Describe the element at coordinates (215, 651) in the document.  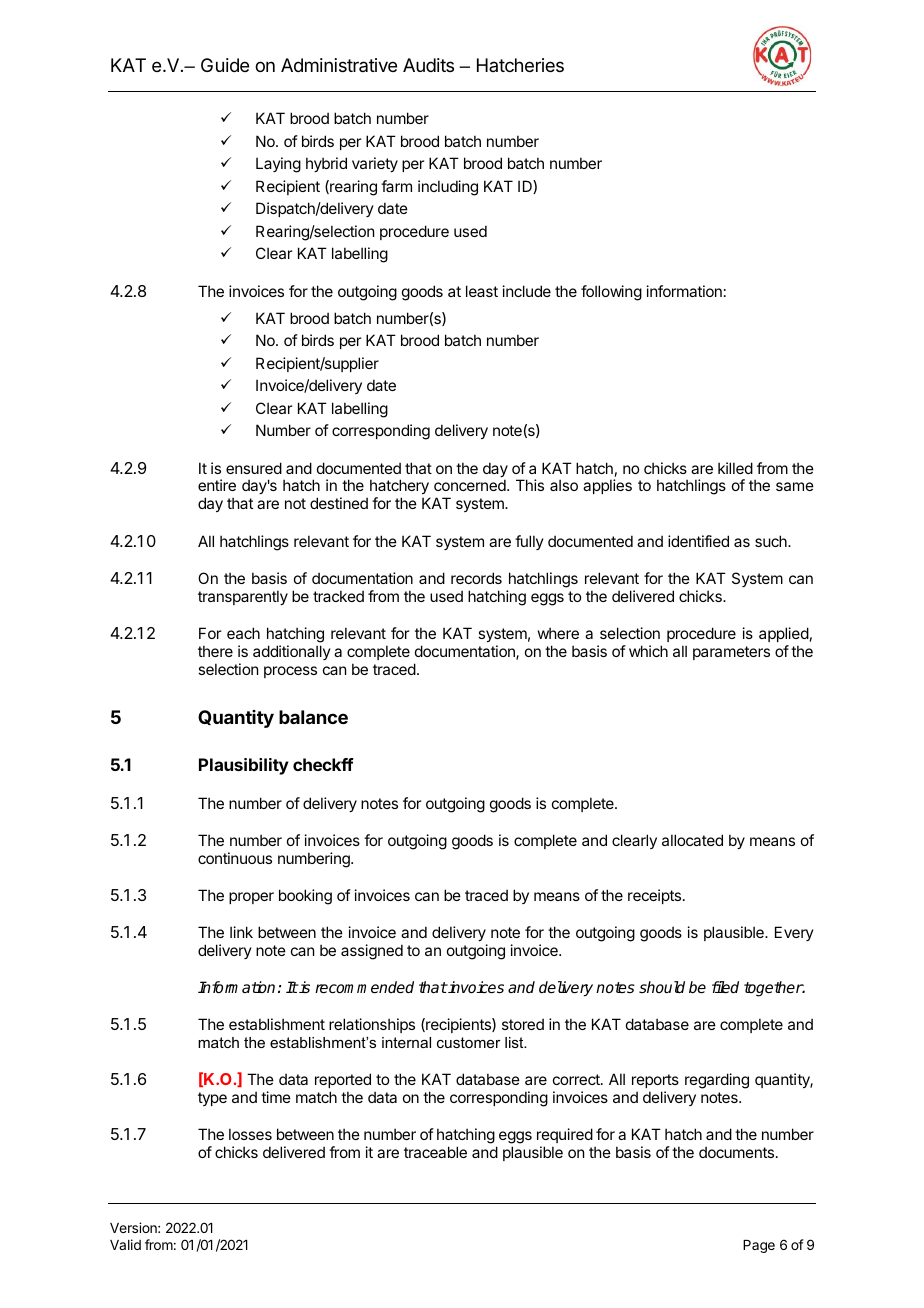
I see `there` at that location.
